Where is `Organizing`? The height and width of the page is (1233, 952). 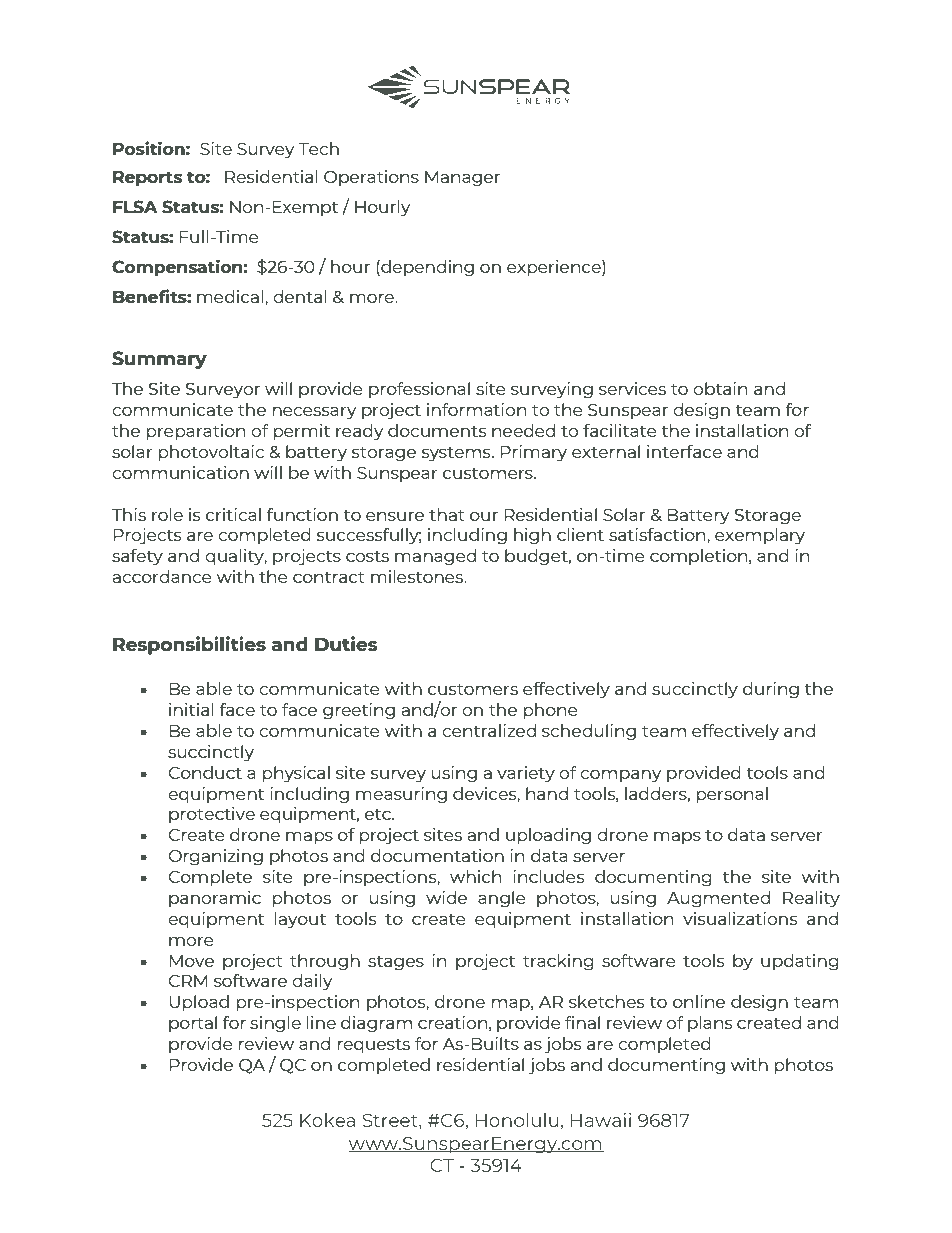
Organizing is located at coordinates (215, 857).
